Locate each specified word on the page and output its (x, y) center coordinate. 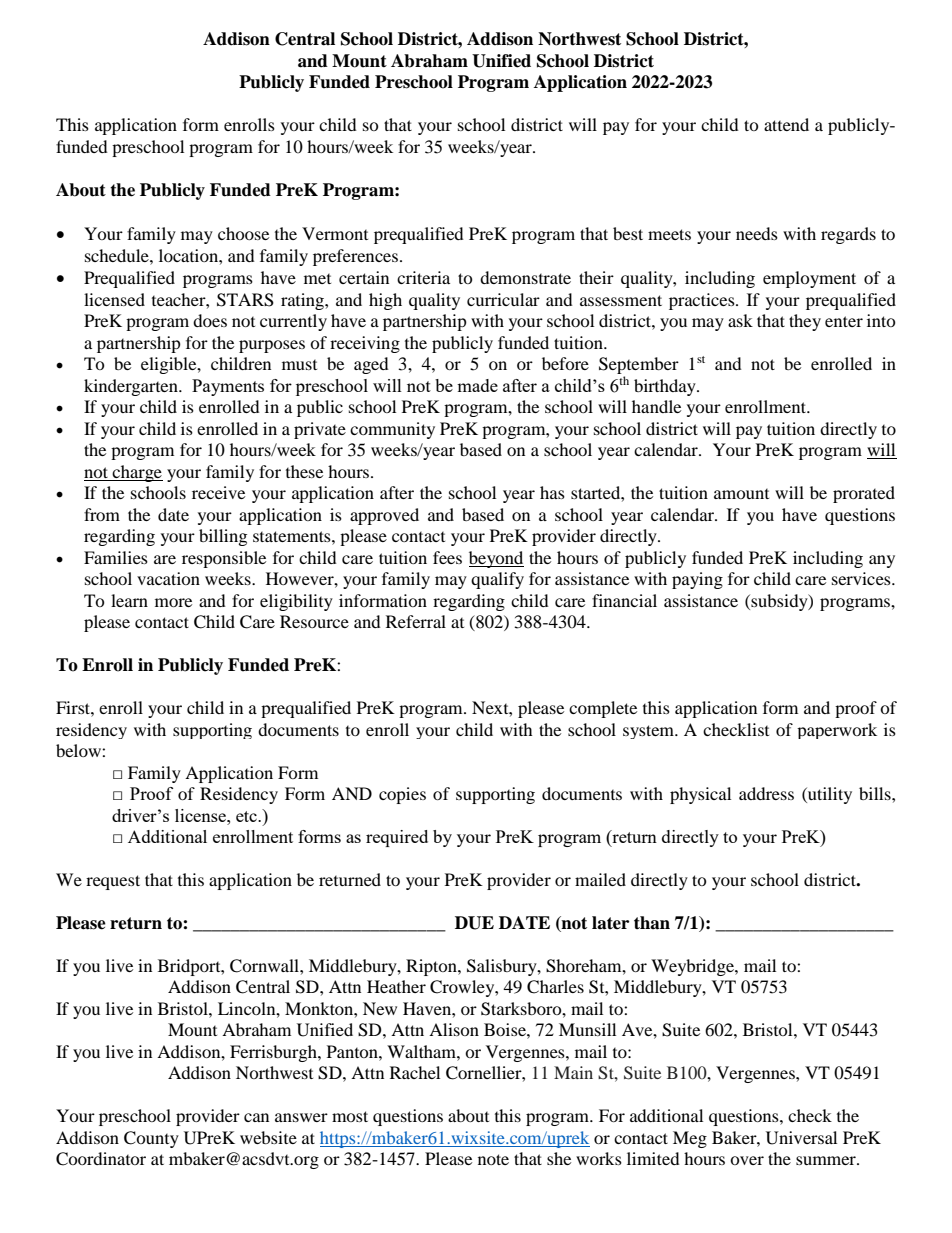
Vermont (335, 233)
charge (137, 473)
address (766, 793)
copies (402, 795)
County (151, 1139)
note (493, 1159)
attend (786, 124)
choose (243, 233)
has (552, 492)
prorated (864, 494)
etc (247, 816)
